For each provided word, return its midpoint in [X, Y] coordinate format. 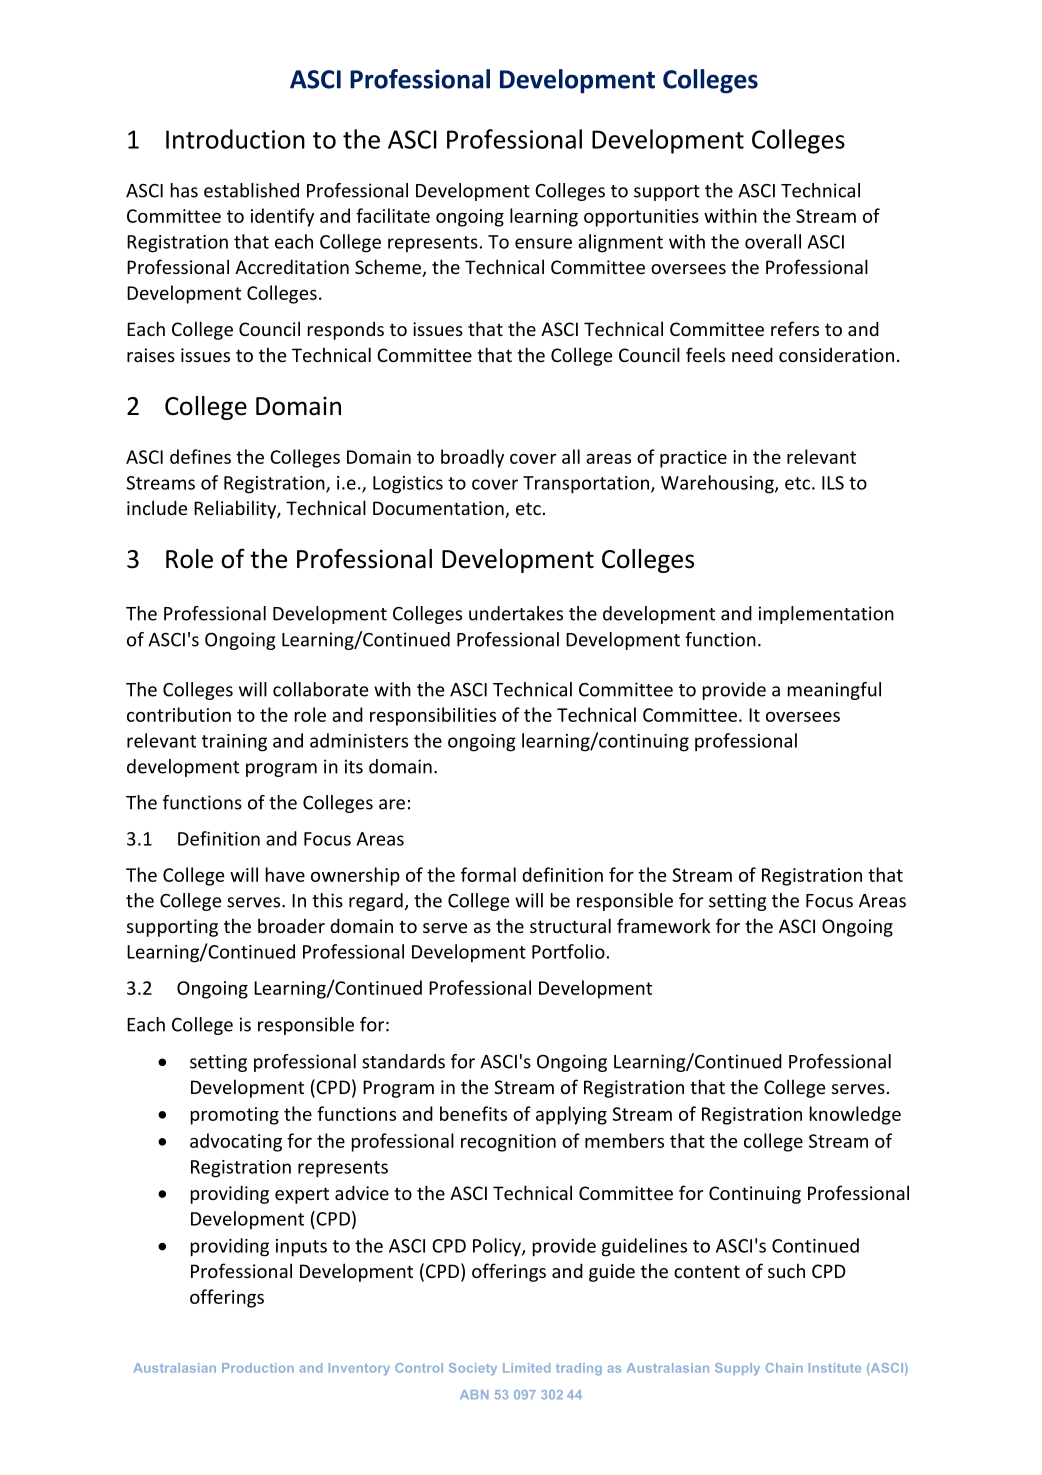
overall [773, 241]
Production [258, 1368]
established [251, 190]
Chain [784, 1368]
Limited [526, 1368]
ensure [543, 243]
